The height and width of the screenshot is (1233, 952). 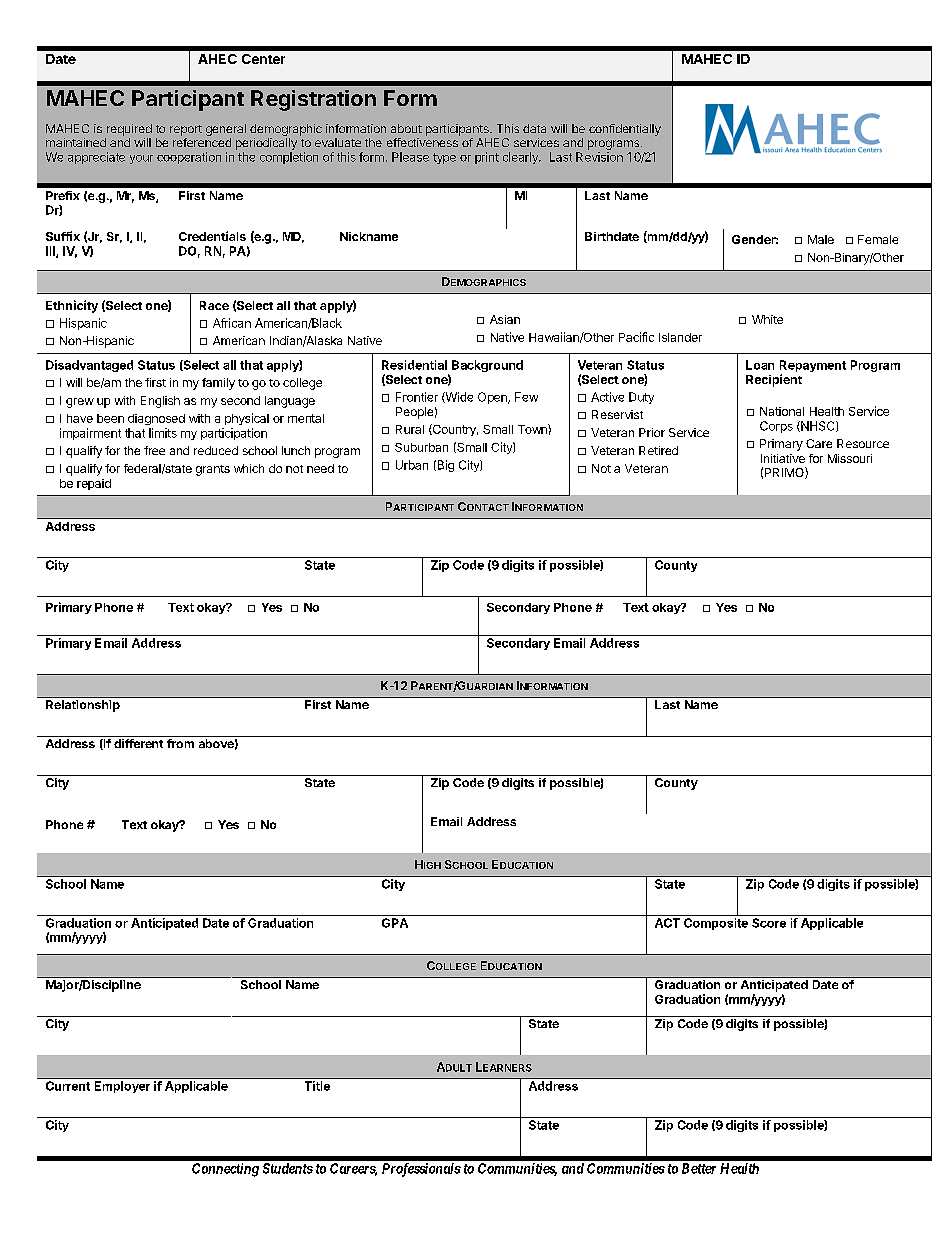 I want to click on confidentially, so click(x=625, y=130).
